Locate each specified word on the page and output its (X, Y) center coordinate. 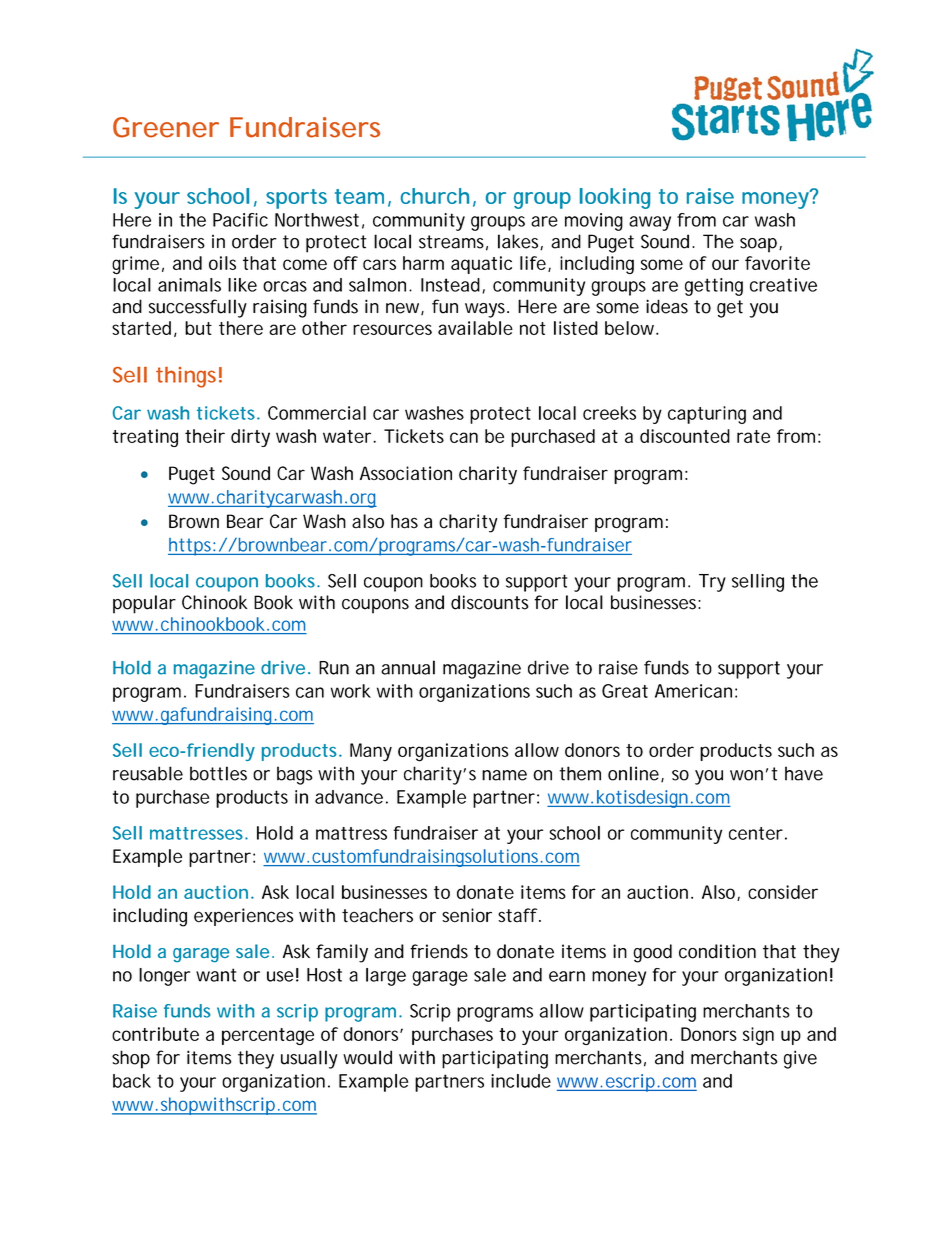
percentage (268, 1036)
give (800, 1059)
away (650, 223)
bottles (218, 773)
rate (753, 436)
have (804, 773)
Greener (166, 127)
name (504, 775)
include (521, 1081)
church (435, 196)
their (205, 436)
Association (406, 473)
